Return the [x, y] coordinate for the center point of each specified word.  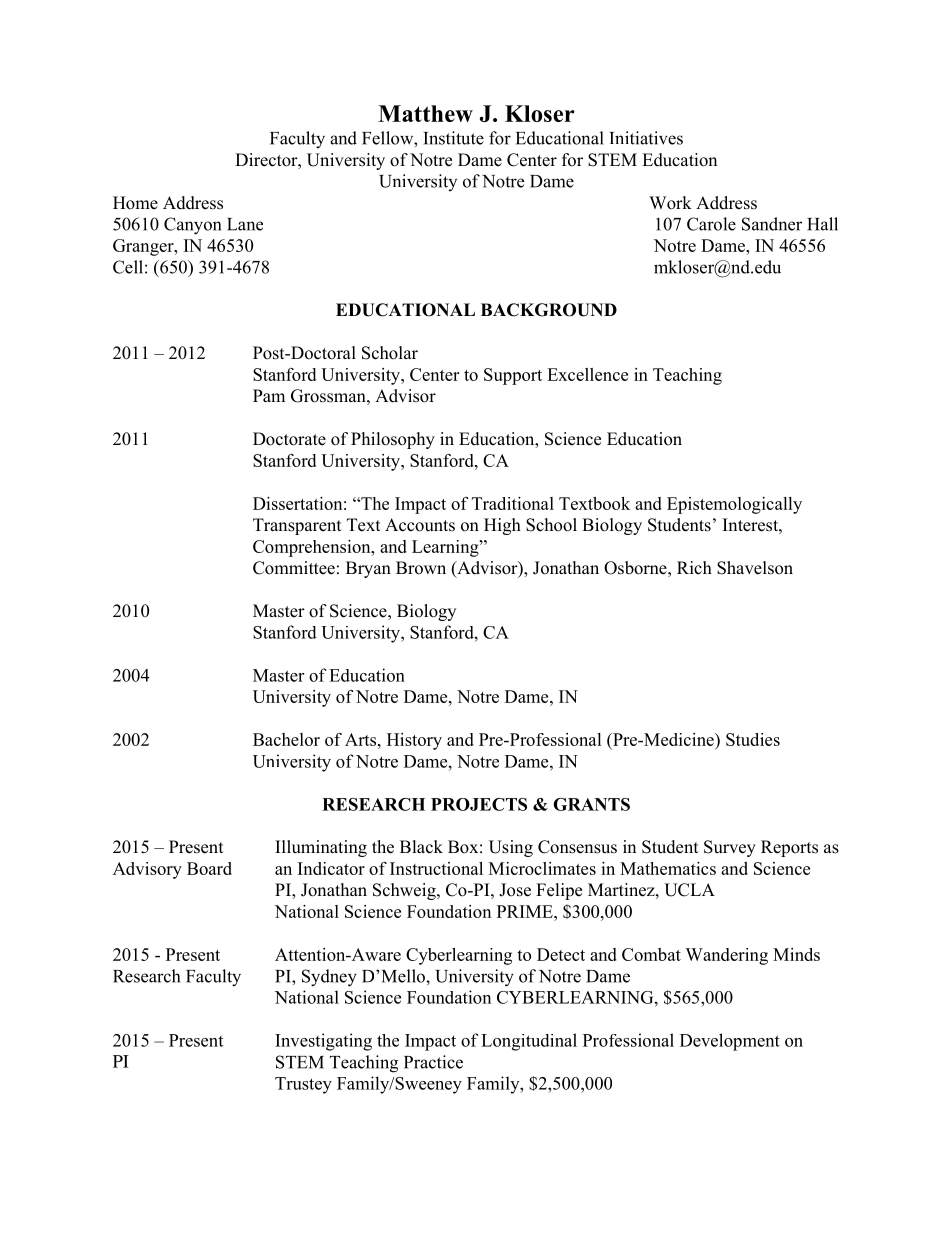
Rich [694, 567]
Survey [730, 848]
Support [513, 376]
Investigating [323, 1042]
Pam [269, 395]
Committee [294, 568]
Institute [453, 138]
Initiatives [646, 138]
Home [135, 203]
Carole [711, 224]
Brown [421, 568]
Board [209, 868]
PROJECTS [479, 804]
